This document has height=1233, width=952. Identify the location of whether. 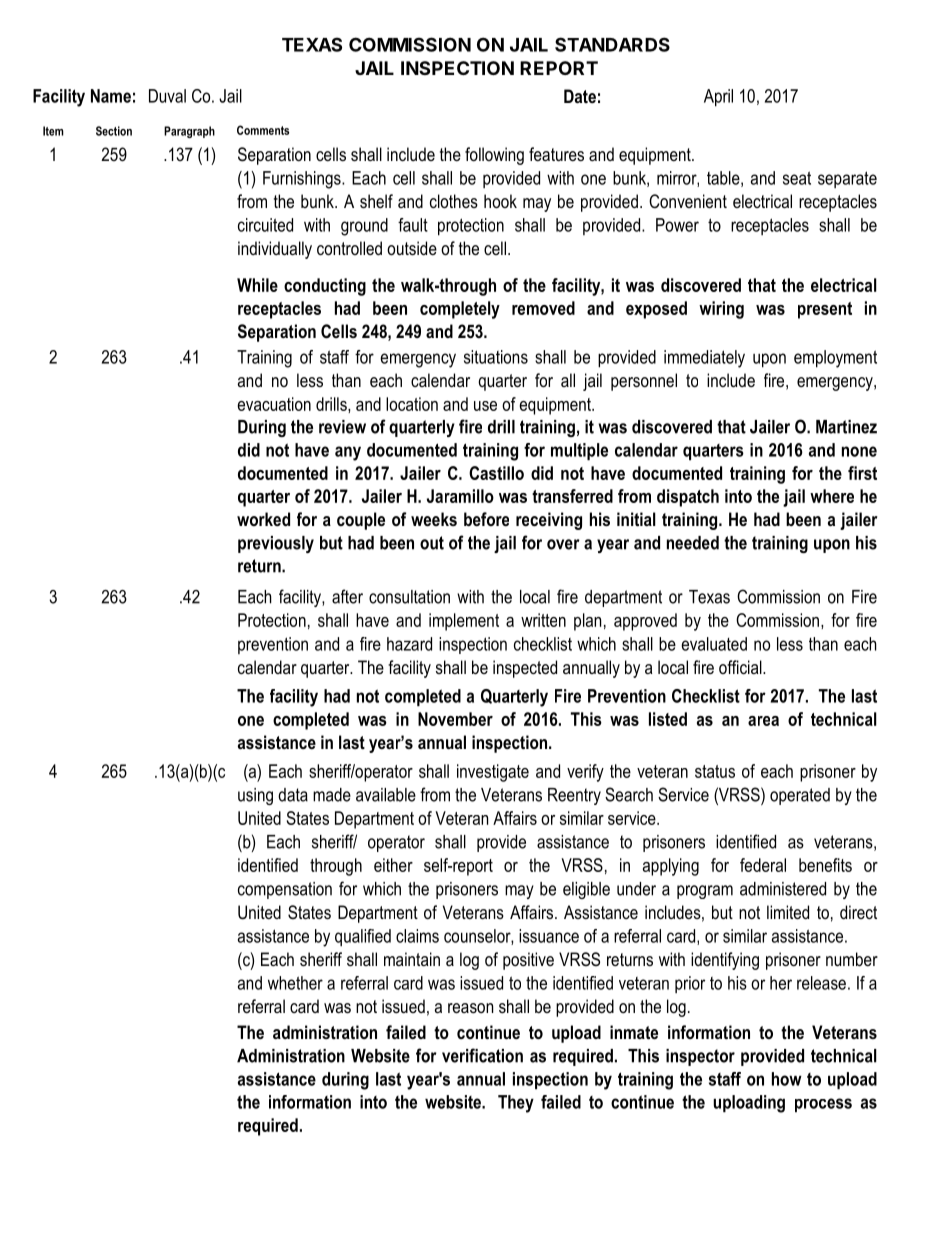
(295, 983).
